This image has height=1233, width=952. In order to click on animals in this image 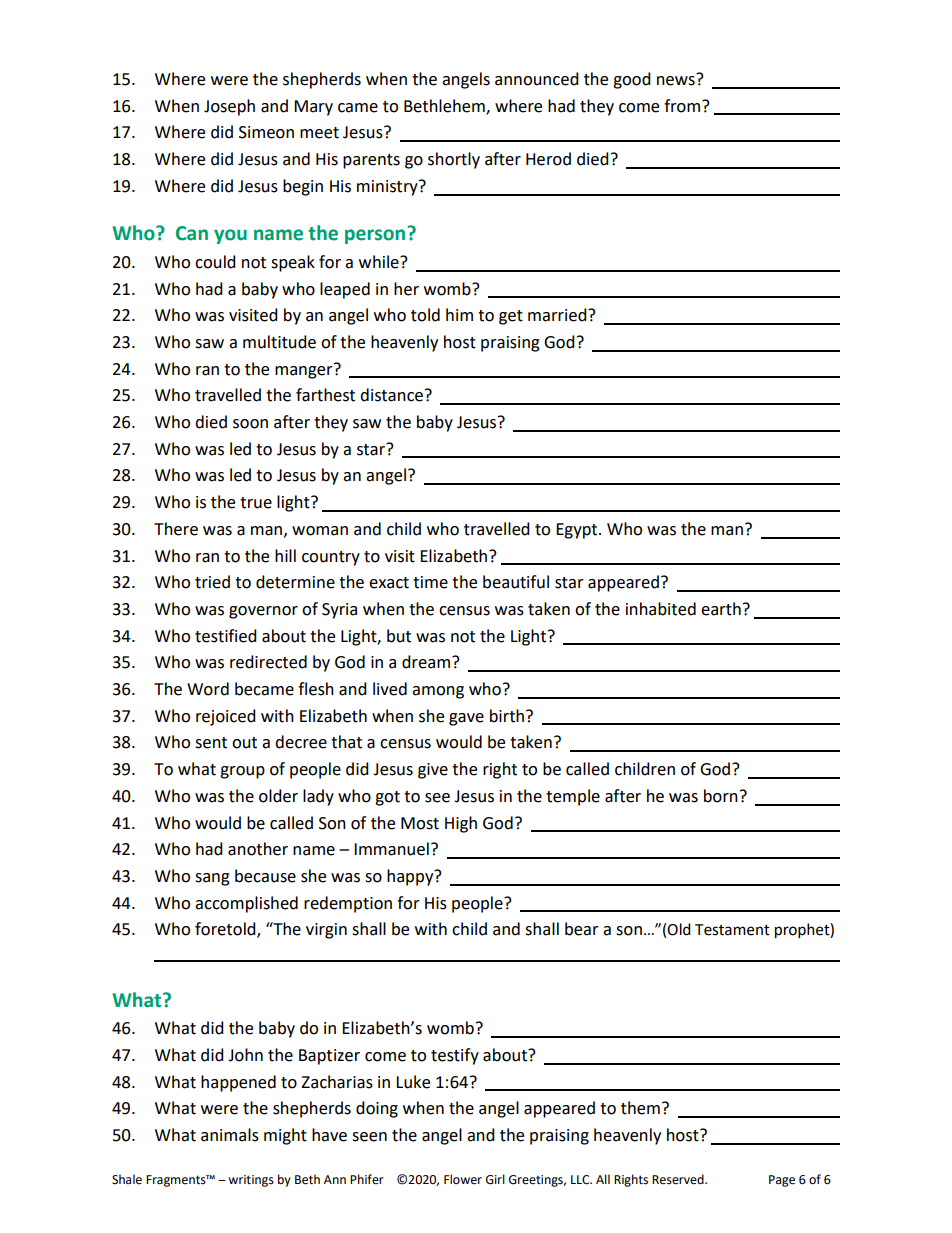, I will do `click(230, 1135)`.
